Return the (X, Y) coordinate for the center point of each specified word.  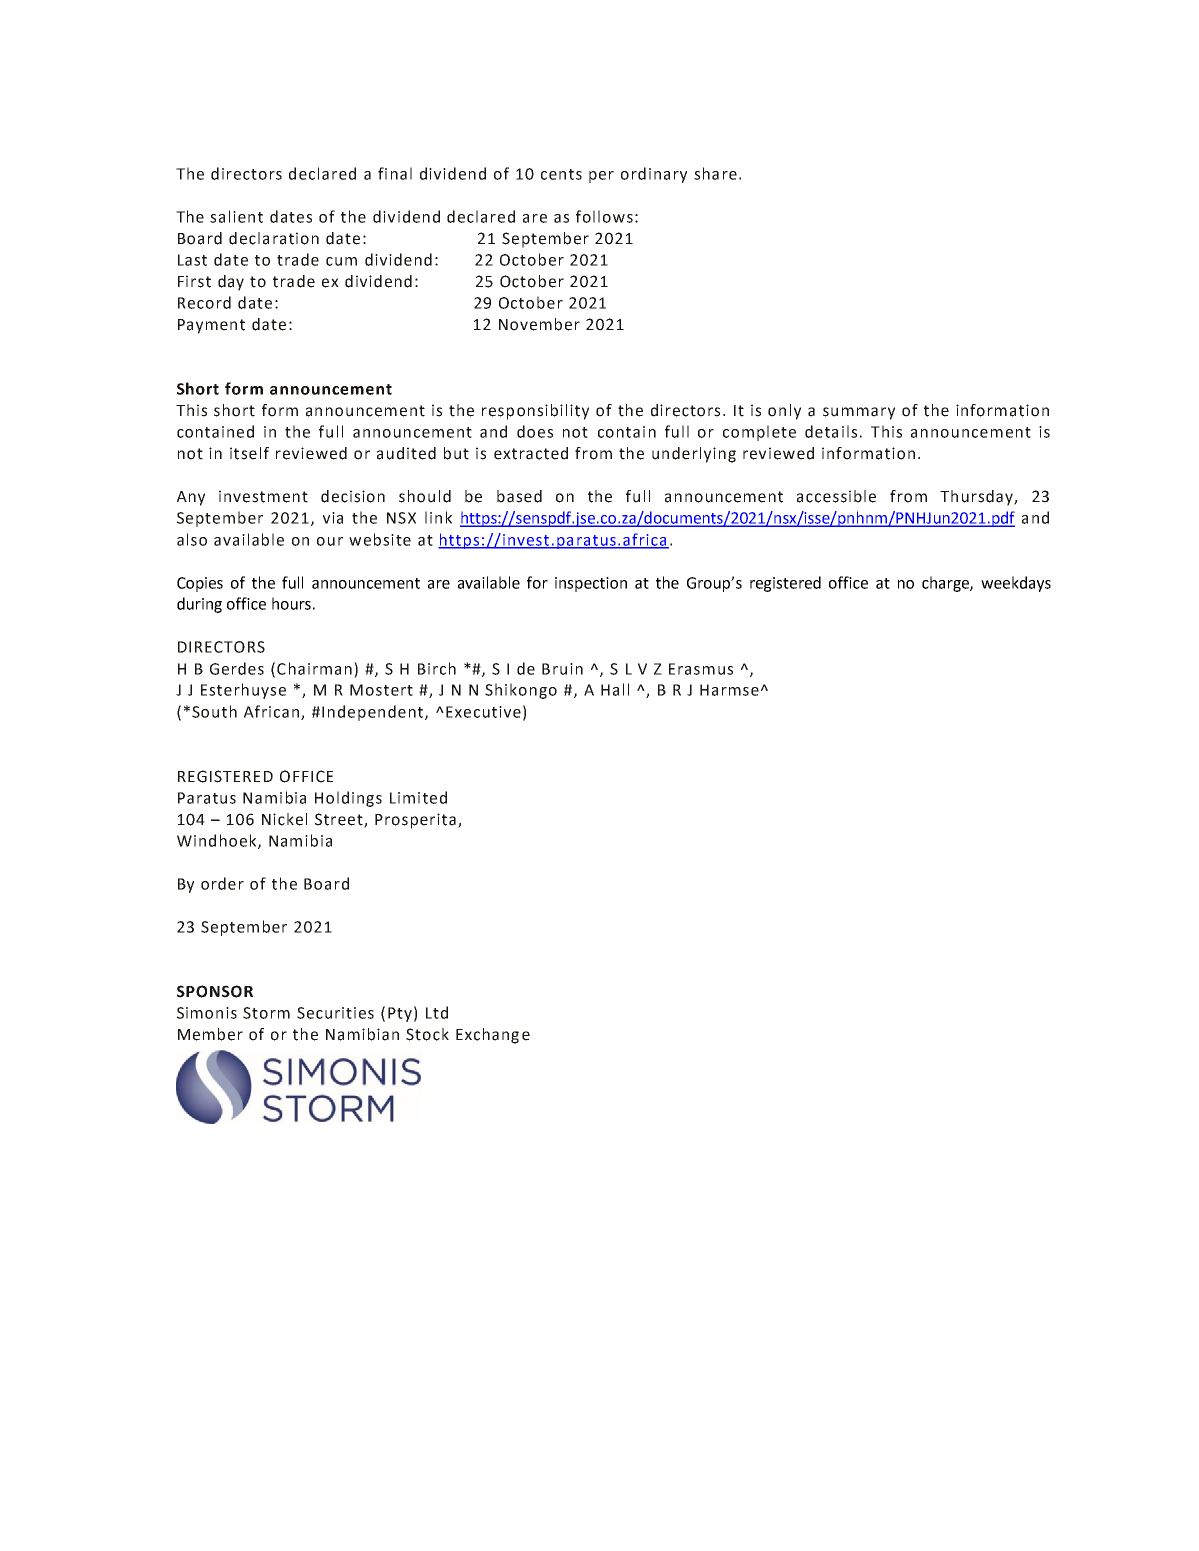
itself (249, 453)
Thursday (977, 498)
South (214, 711)
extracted (531, 453)
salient (236, 216)
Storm (266, 1013)
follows (604, 216)
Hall (615, 689)
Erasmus (701, 669)
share (715, 173)
